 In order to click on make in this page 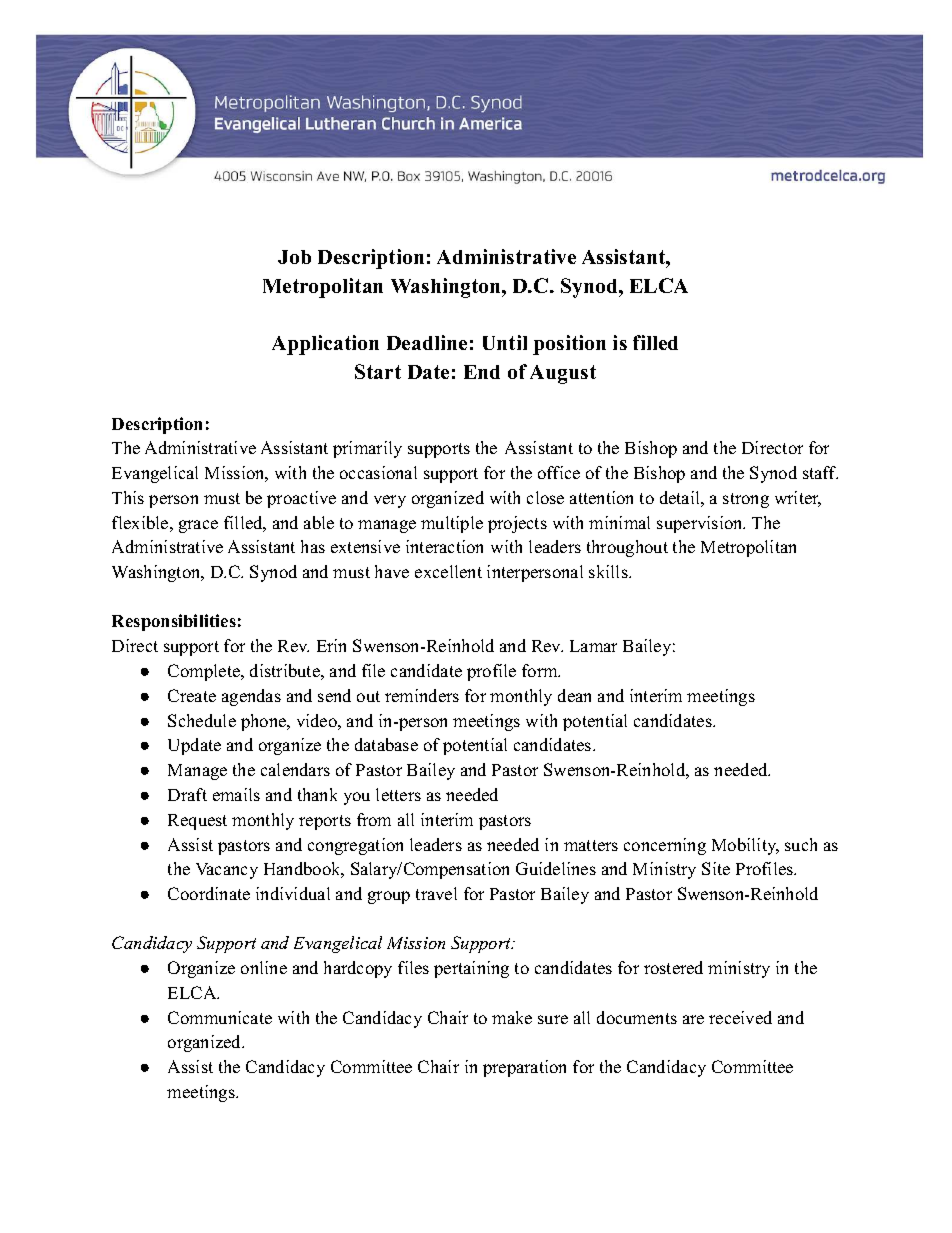, I will do `click(512, 1017)`.
